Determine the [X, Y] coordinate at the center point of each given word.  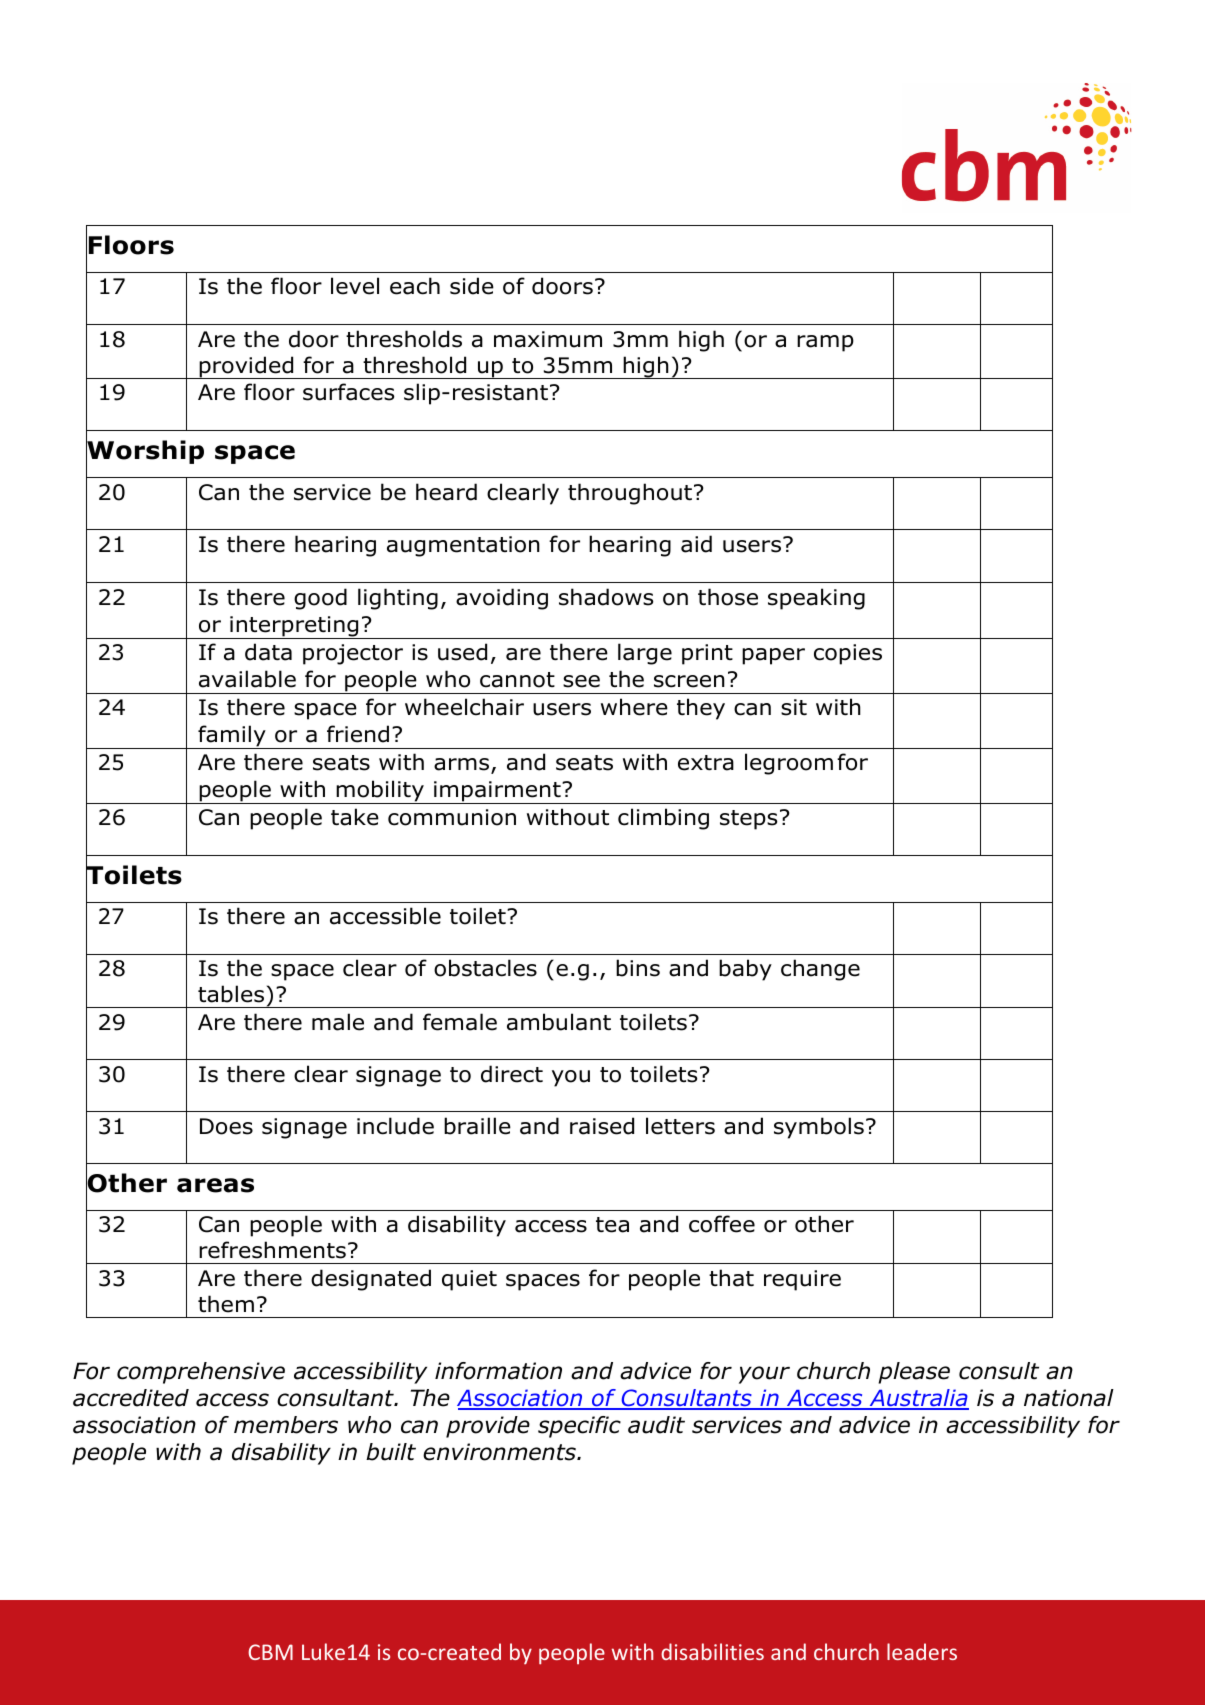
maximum [548, 339]
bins [638, 968]
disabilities [712, 1651]
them [226, 1304]
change [820, 970]
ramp [825, 343]
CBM [270, 1652]
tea [612, 1225]
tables [231, 994]
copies [848, 654]
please [914, 1373]
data [268, 652]
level [355, 286]
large [645, 654]
